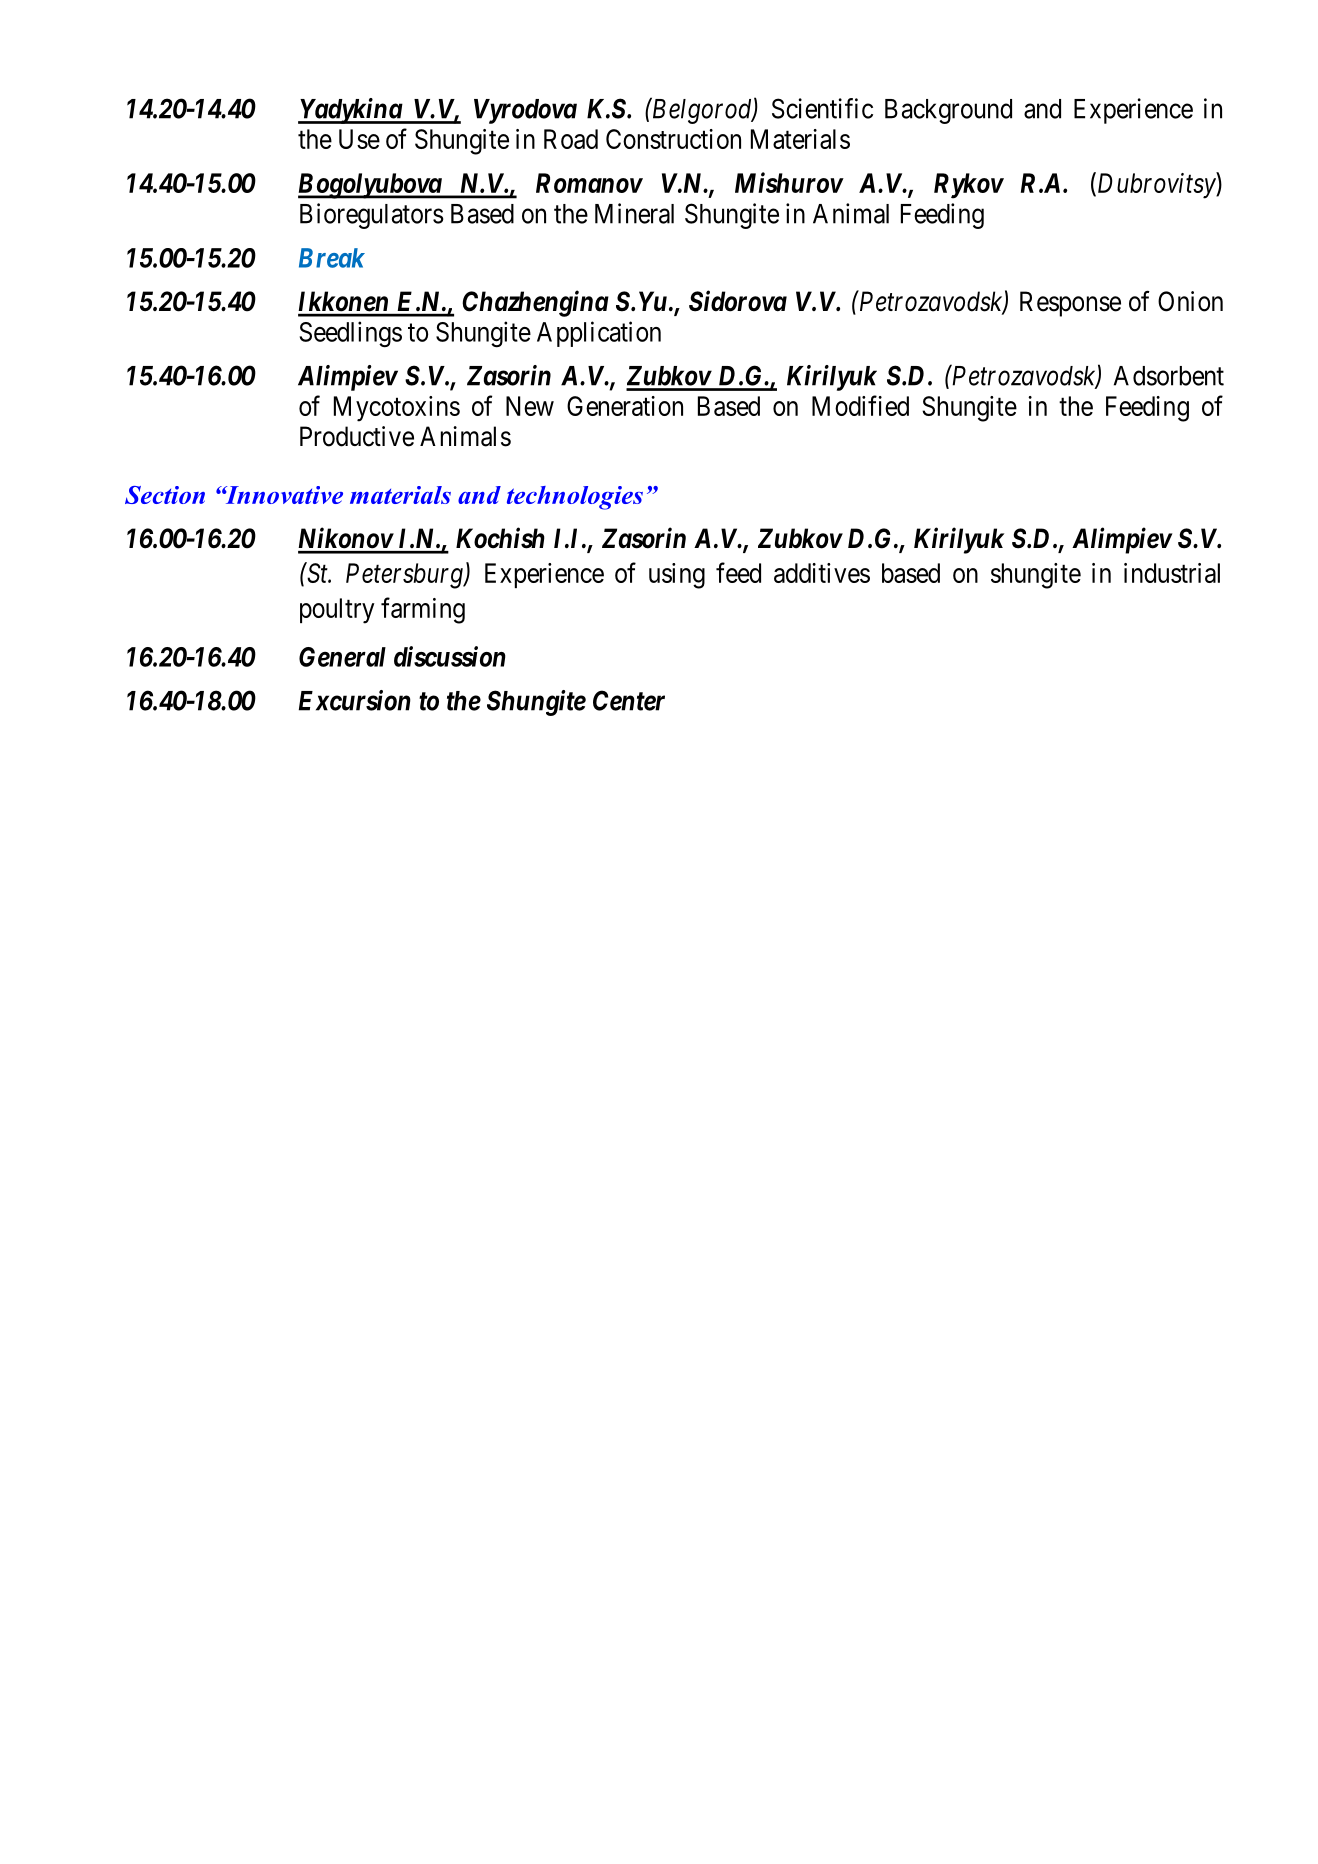 The width and height of the page is (1318, 1864). What do you see at coordinates (1172, 573) in the page?
I see `industrial` at bounding box center [1172, 573].
